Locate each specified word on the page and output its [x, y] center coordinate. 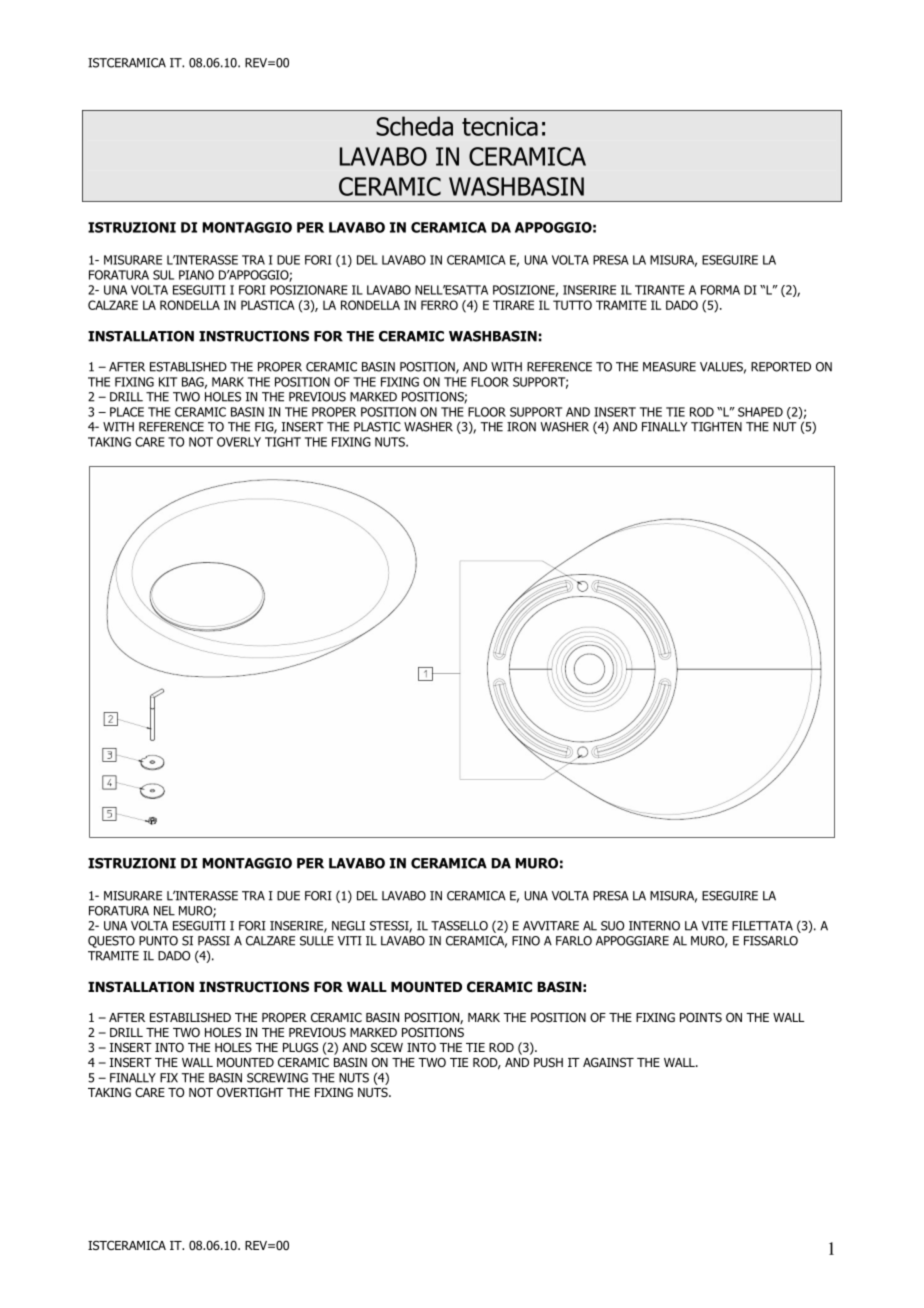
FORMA [720, 290]
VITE [715, 926]
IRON [521, 427]
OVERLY [239, 442]
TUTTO [572, 305]
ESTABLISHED [188, 367]
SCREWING [277, 1078]
